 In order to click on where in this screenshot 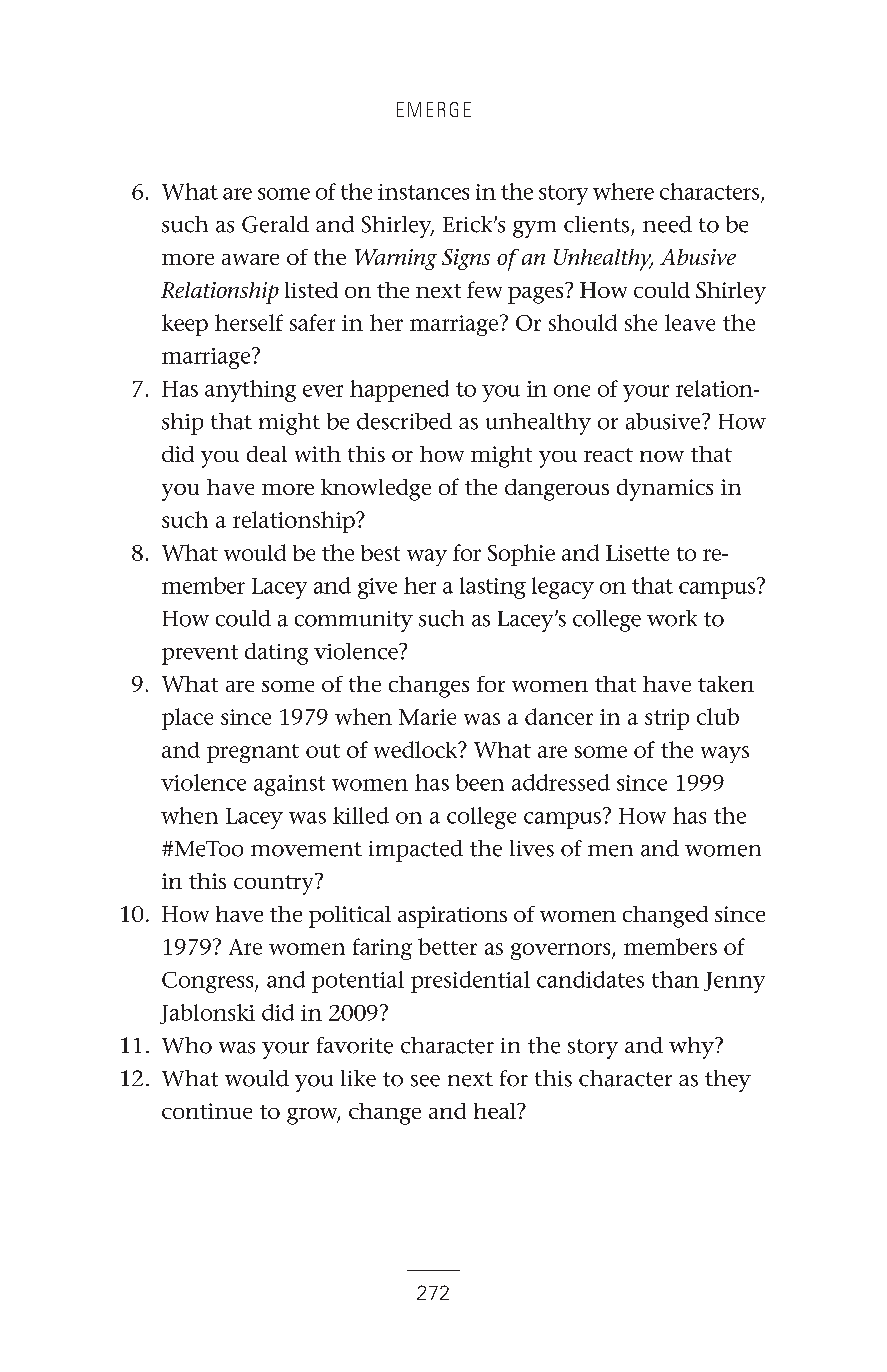, I will do `click(623, 191)`.
